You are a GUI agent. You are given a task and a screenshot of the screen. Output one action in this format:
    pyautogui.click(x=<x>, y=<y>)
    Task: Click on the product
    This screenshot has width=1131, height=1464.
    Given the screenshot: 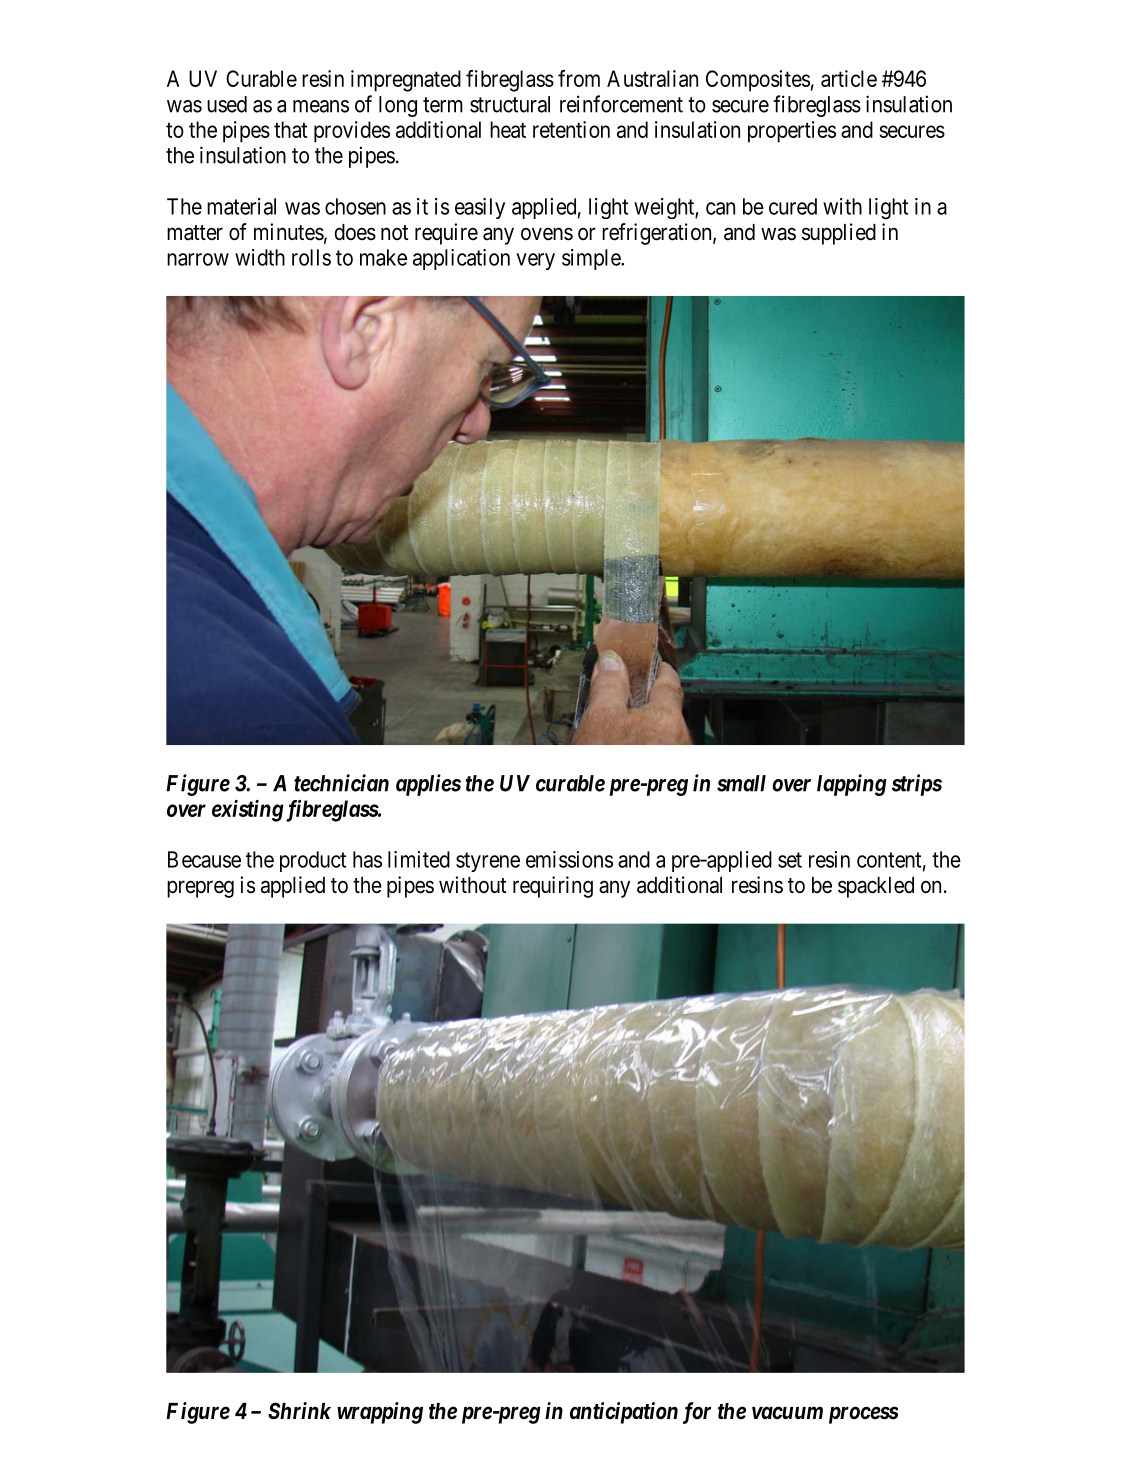 What is the action you would take?
    pyautogui.click(x=313, y=861)
